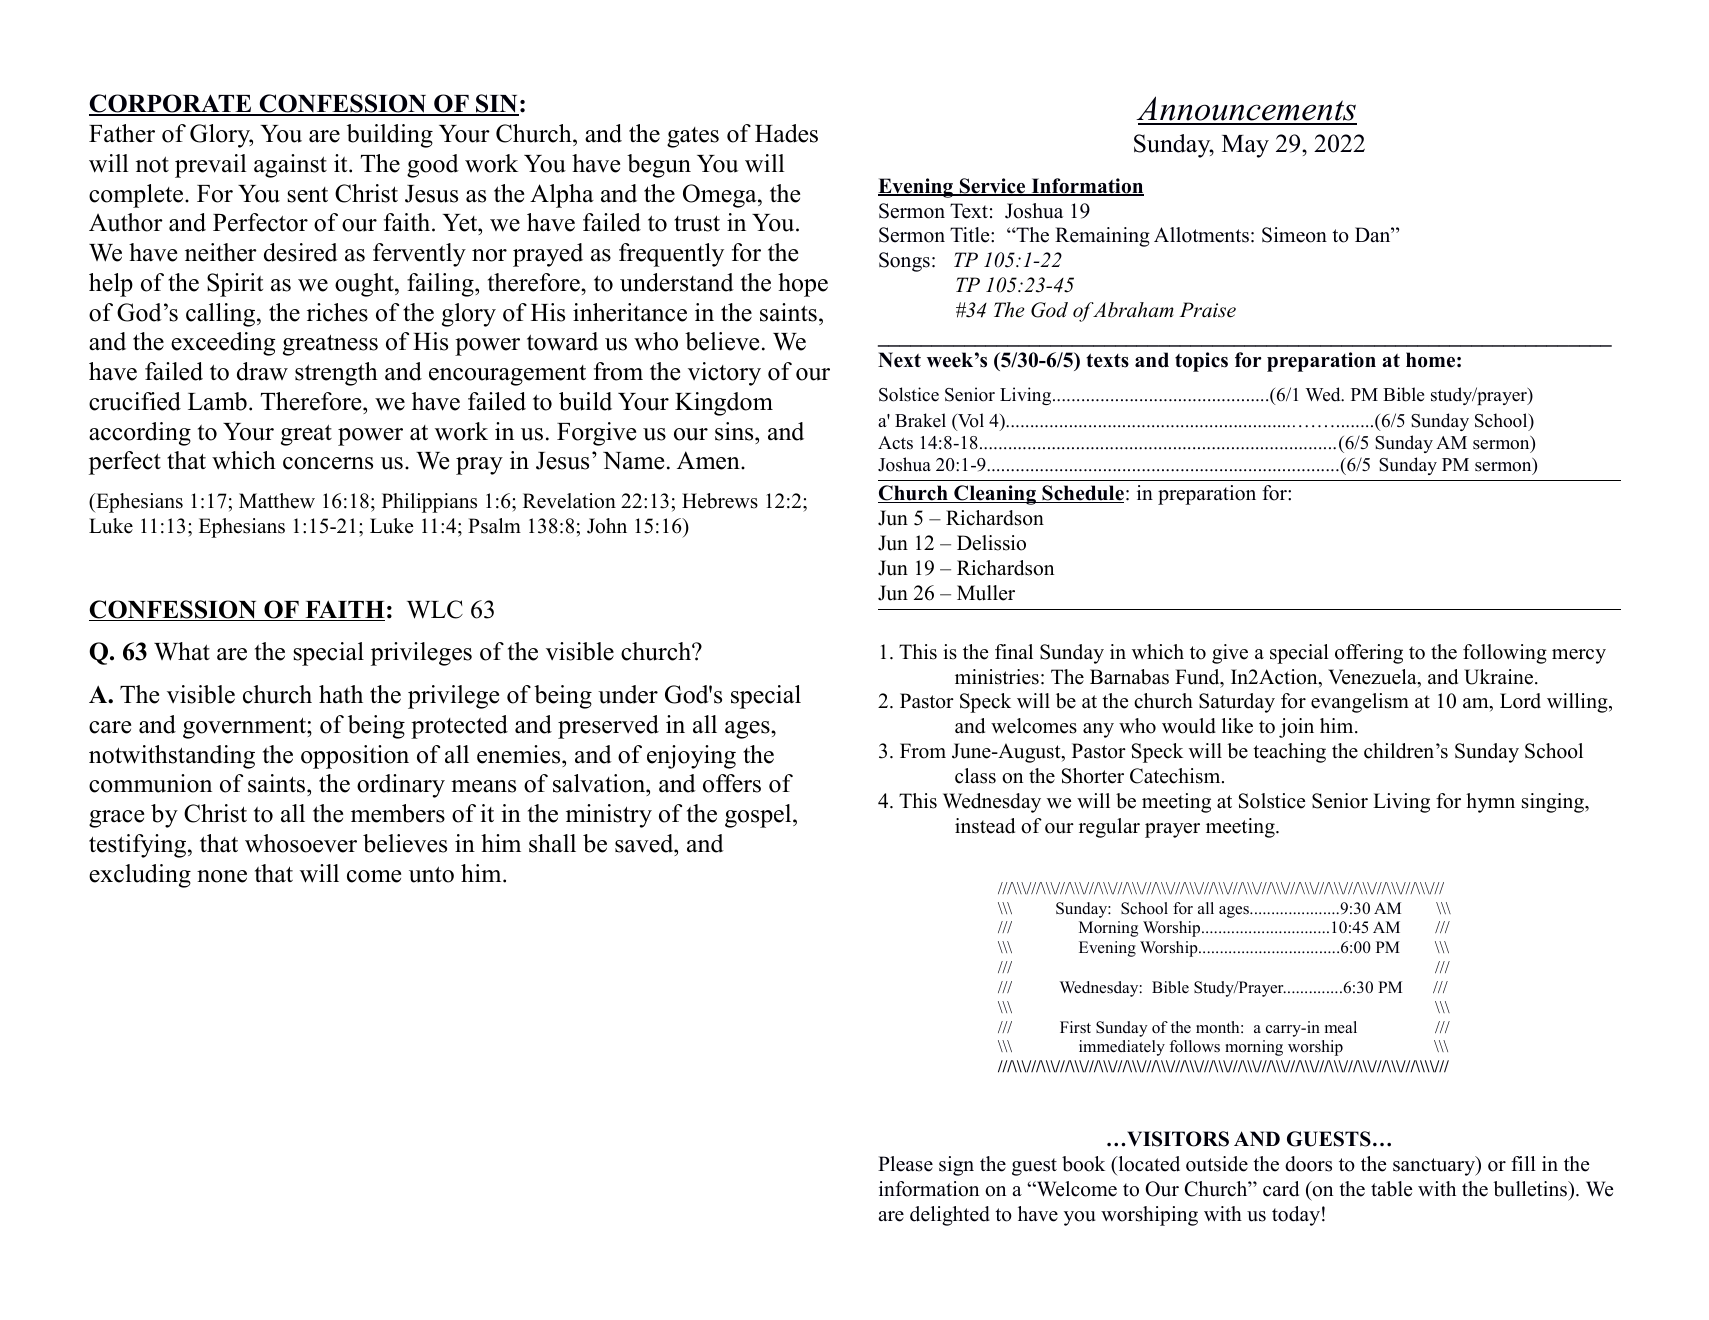 Image resolution: width=1709 pixels, height=1320 pixels. What do you see at coordinates (1369, 654) in the screenshot?
I see `offering` at bounding box center [1369, 654].
